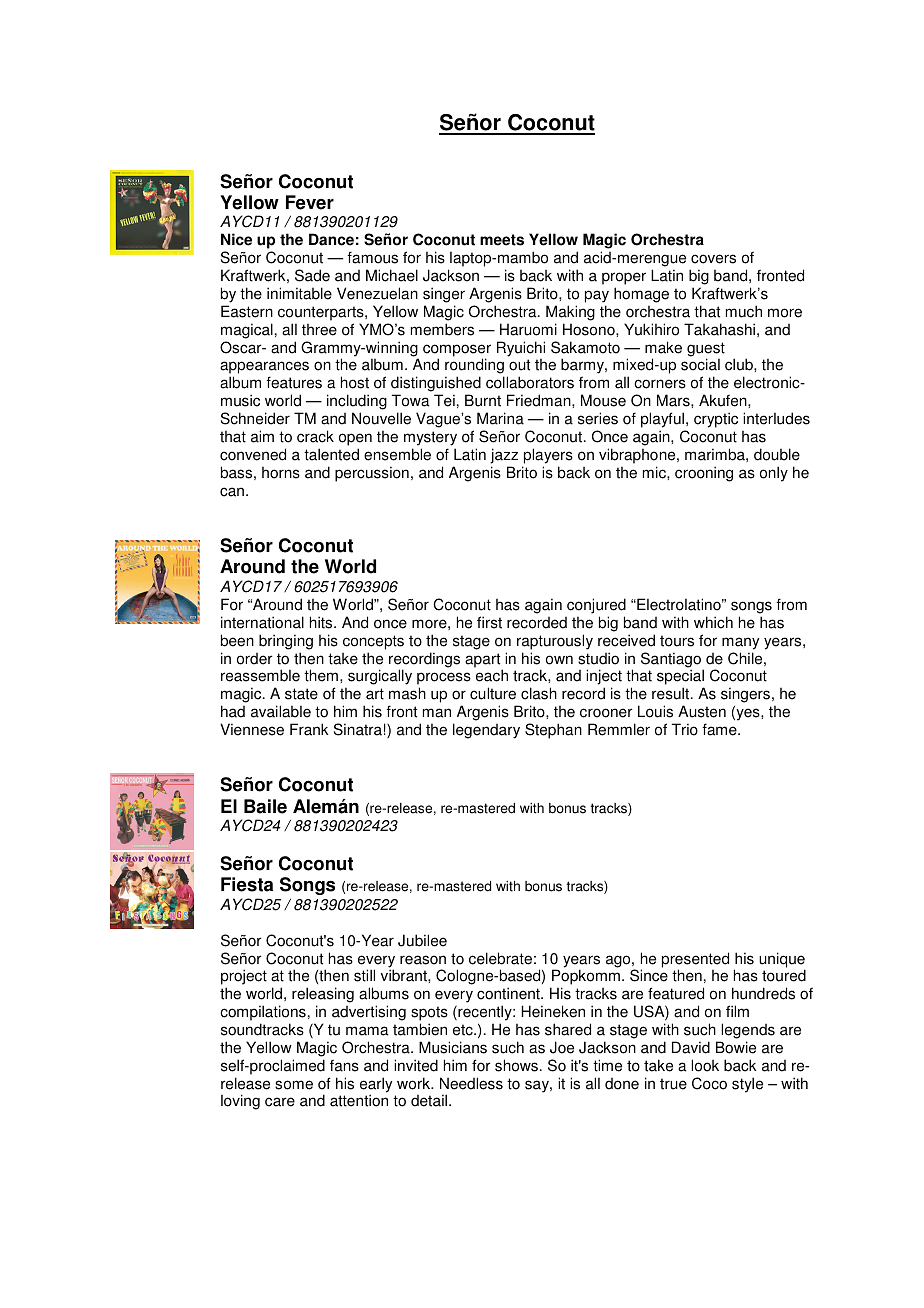 This screenshot has height=1308, width=924. Describe the element at coordinates (280, 1102) in the screenshot. I see `care` at that location.
